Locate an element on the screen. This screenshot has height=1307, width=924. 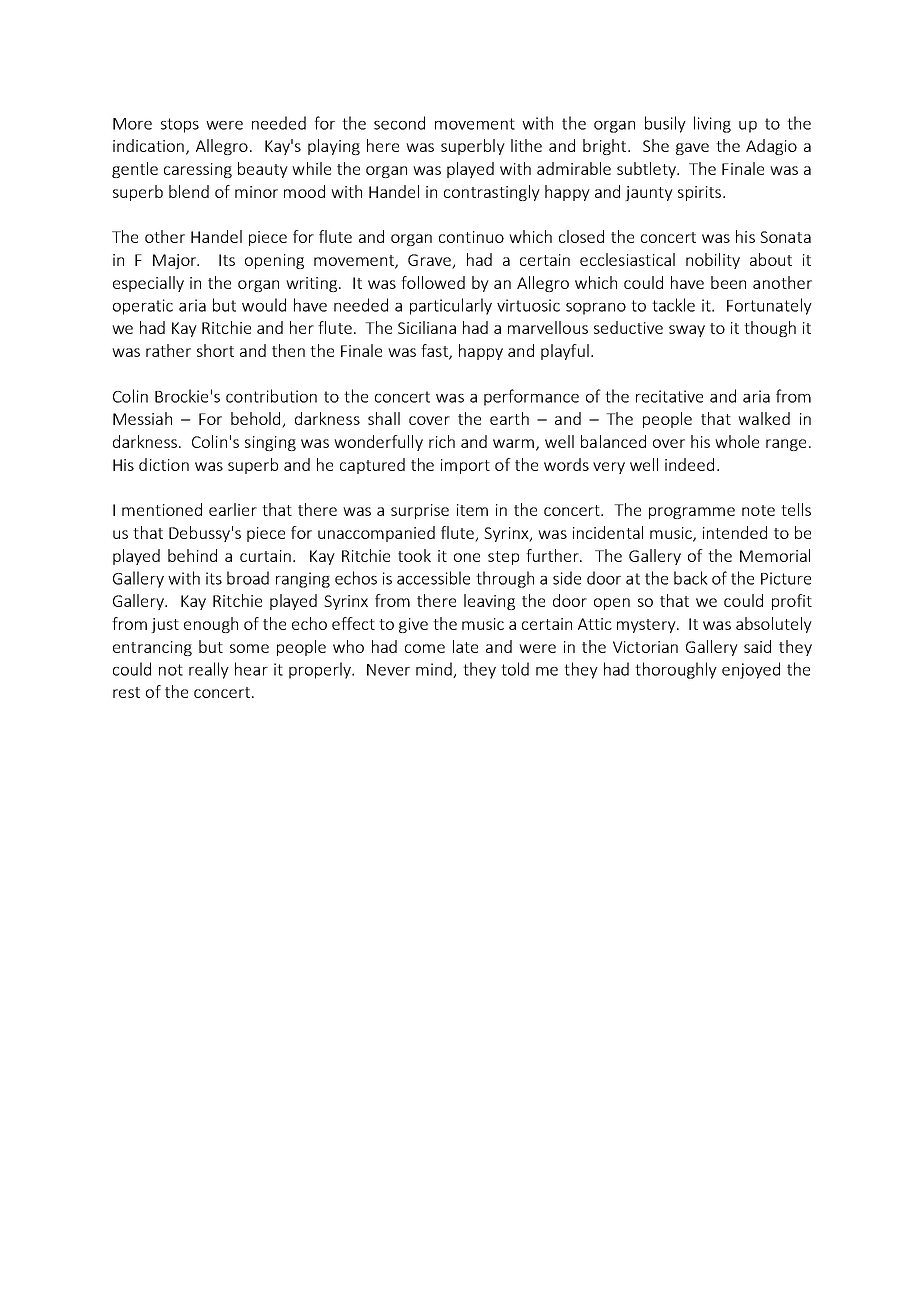
programme is located at coordinates (692, 513).
